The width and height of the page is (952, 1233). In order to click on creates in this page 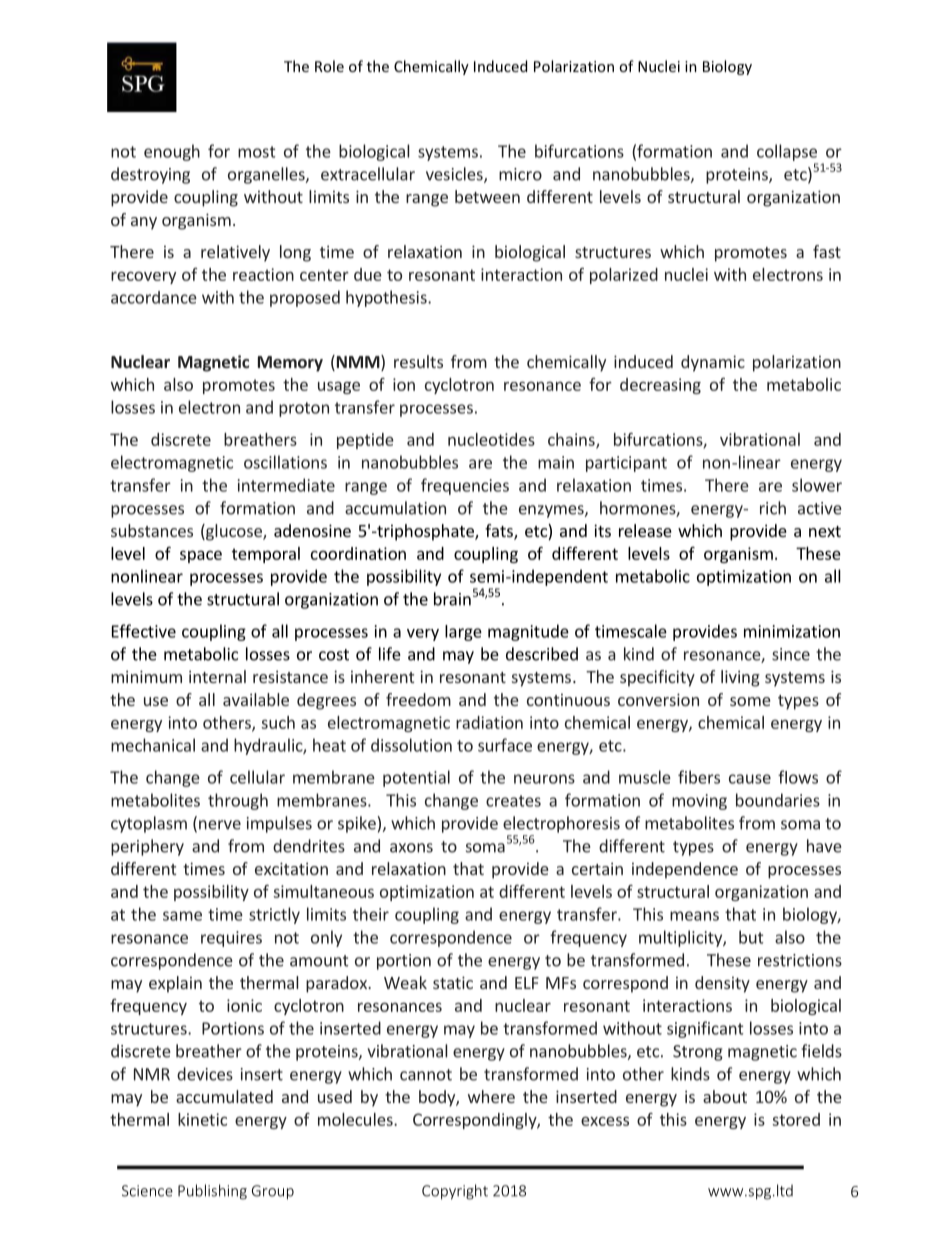, I will do `click(513, 801)`.
